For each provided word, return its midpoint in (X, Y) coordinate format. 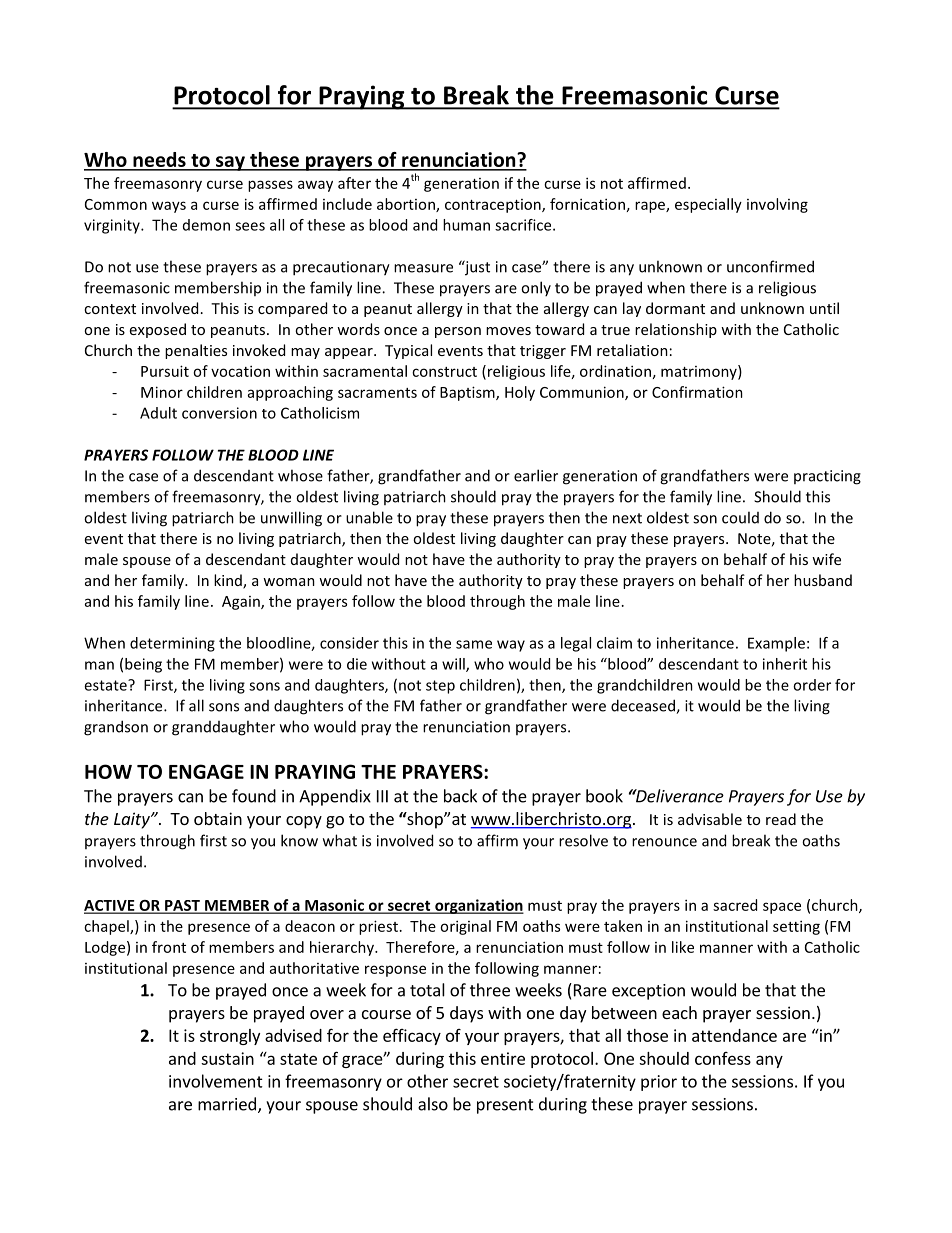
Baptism (468, 393)
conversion (219, 413)
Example (776, 644)
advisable (710, 819)
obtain (218, 818)
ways (169, 207)
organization (478, 906)
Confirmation (697, 392)
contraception (494, 206)
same (474, 644)
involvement (216, 1081)
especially (708, 205)
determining (172, 644)
